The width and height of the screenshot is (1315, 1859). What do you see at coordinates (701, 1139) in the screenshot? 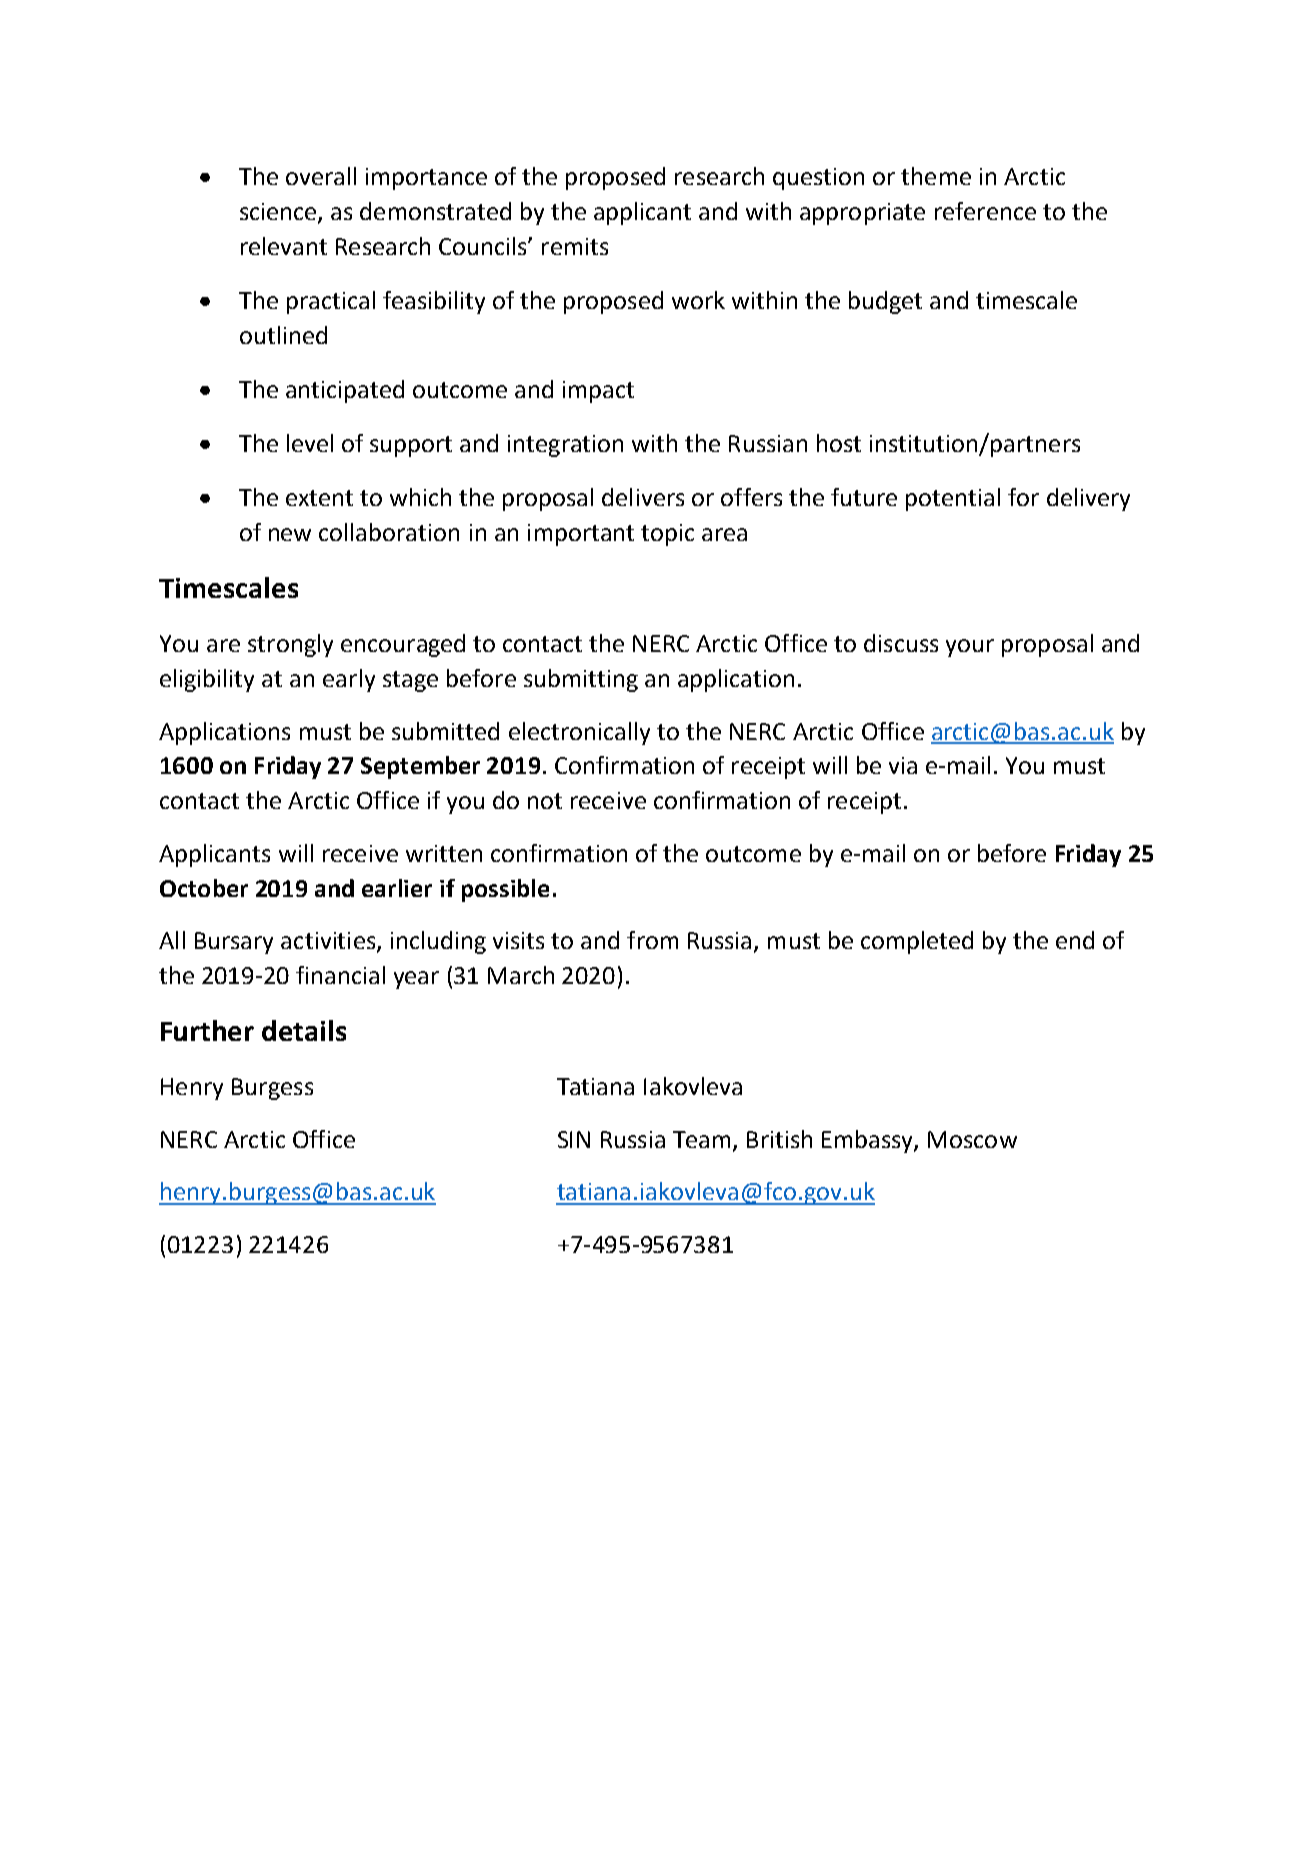
I see `Team` at bounding box center [701, 1139].
